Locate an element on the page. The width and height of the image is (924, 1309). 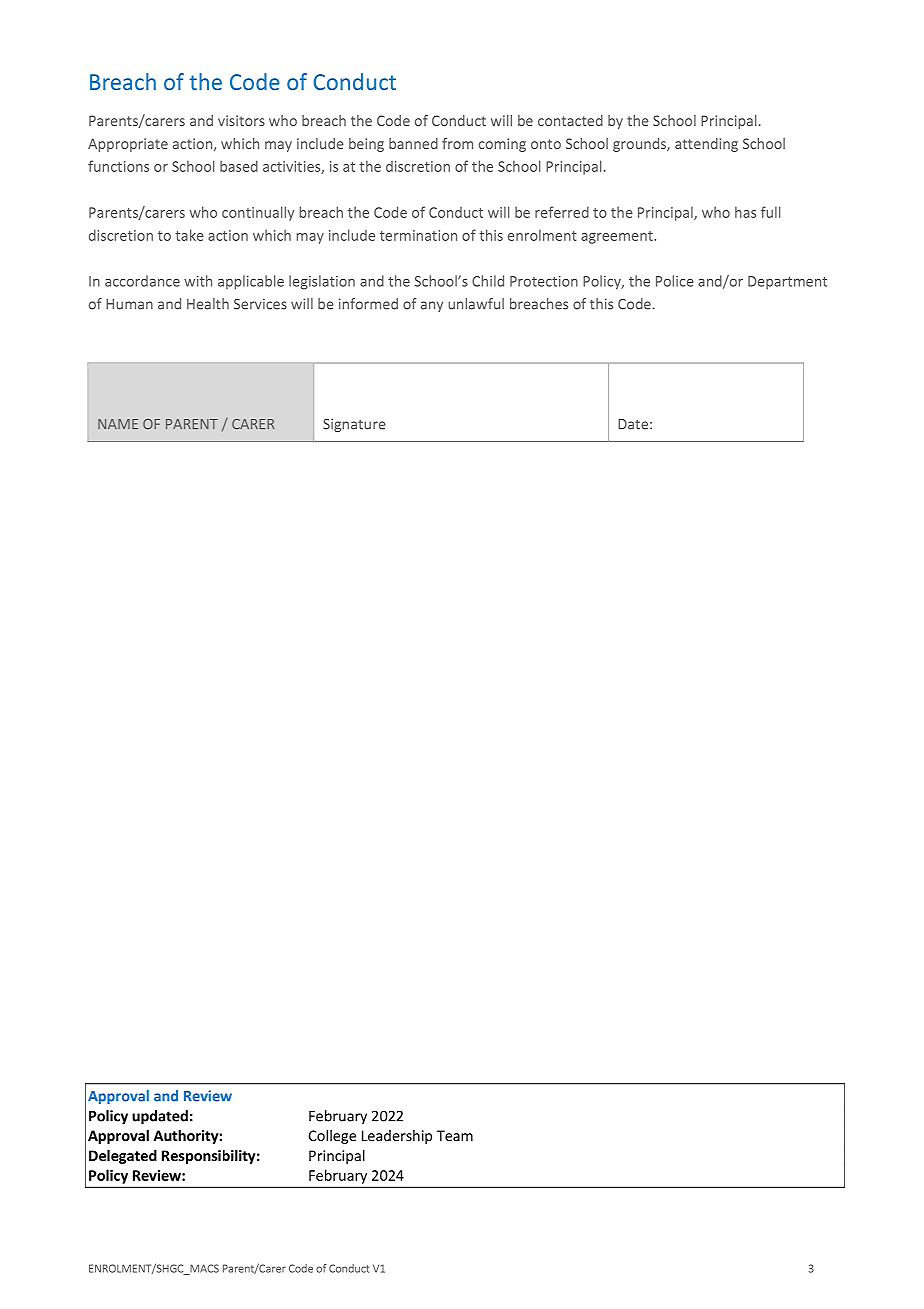
Police is located at coordinates (674, 281).
